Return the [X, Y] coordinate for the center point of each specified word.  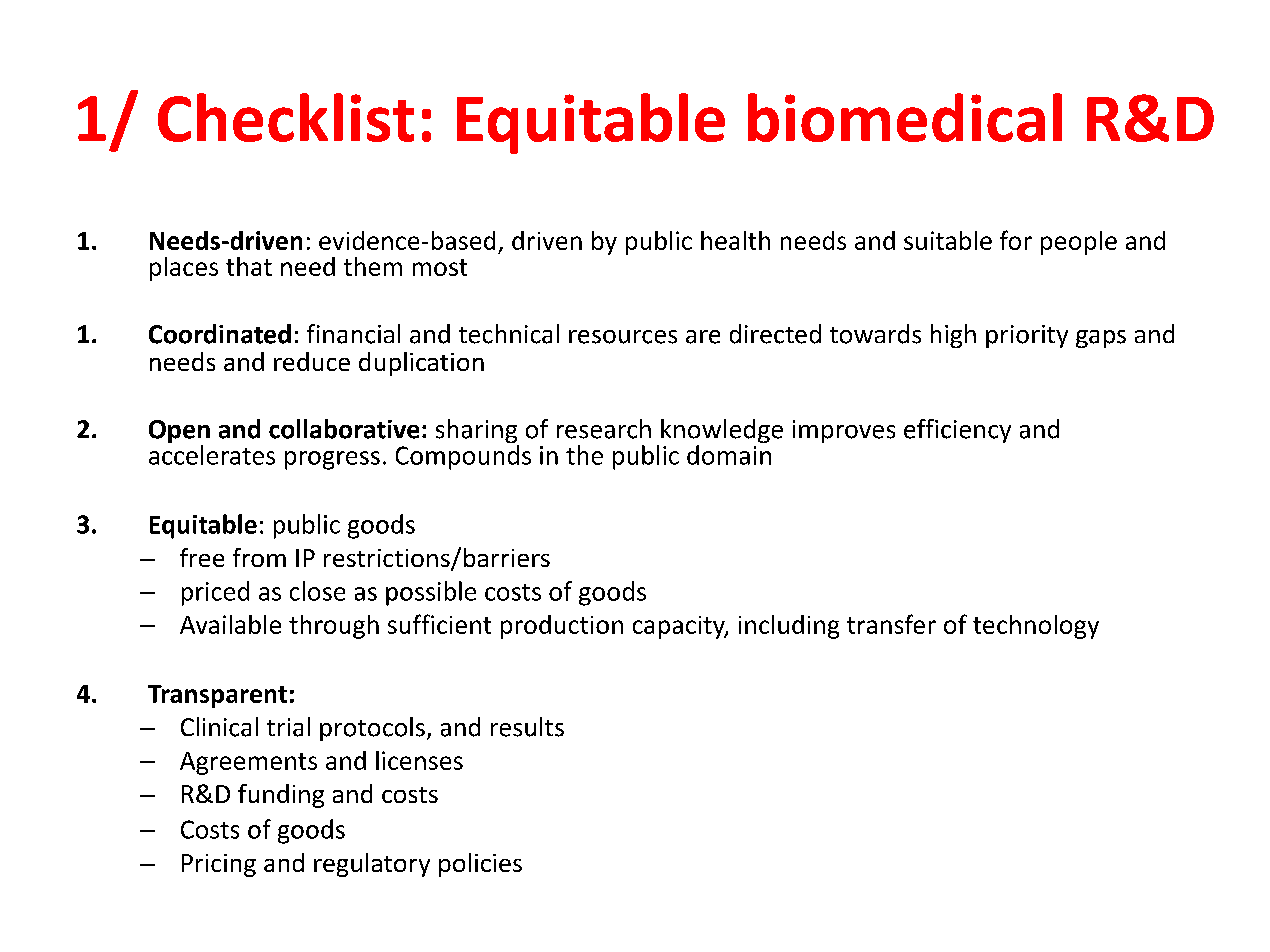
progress [332, 460]
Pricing [219, 865]
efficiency [957, 431]
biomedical [905, 117]
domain [729, 455]
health [735, 240]
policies [480, 865]
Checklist [286, 117]
